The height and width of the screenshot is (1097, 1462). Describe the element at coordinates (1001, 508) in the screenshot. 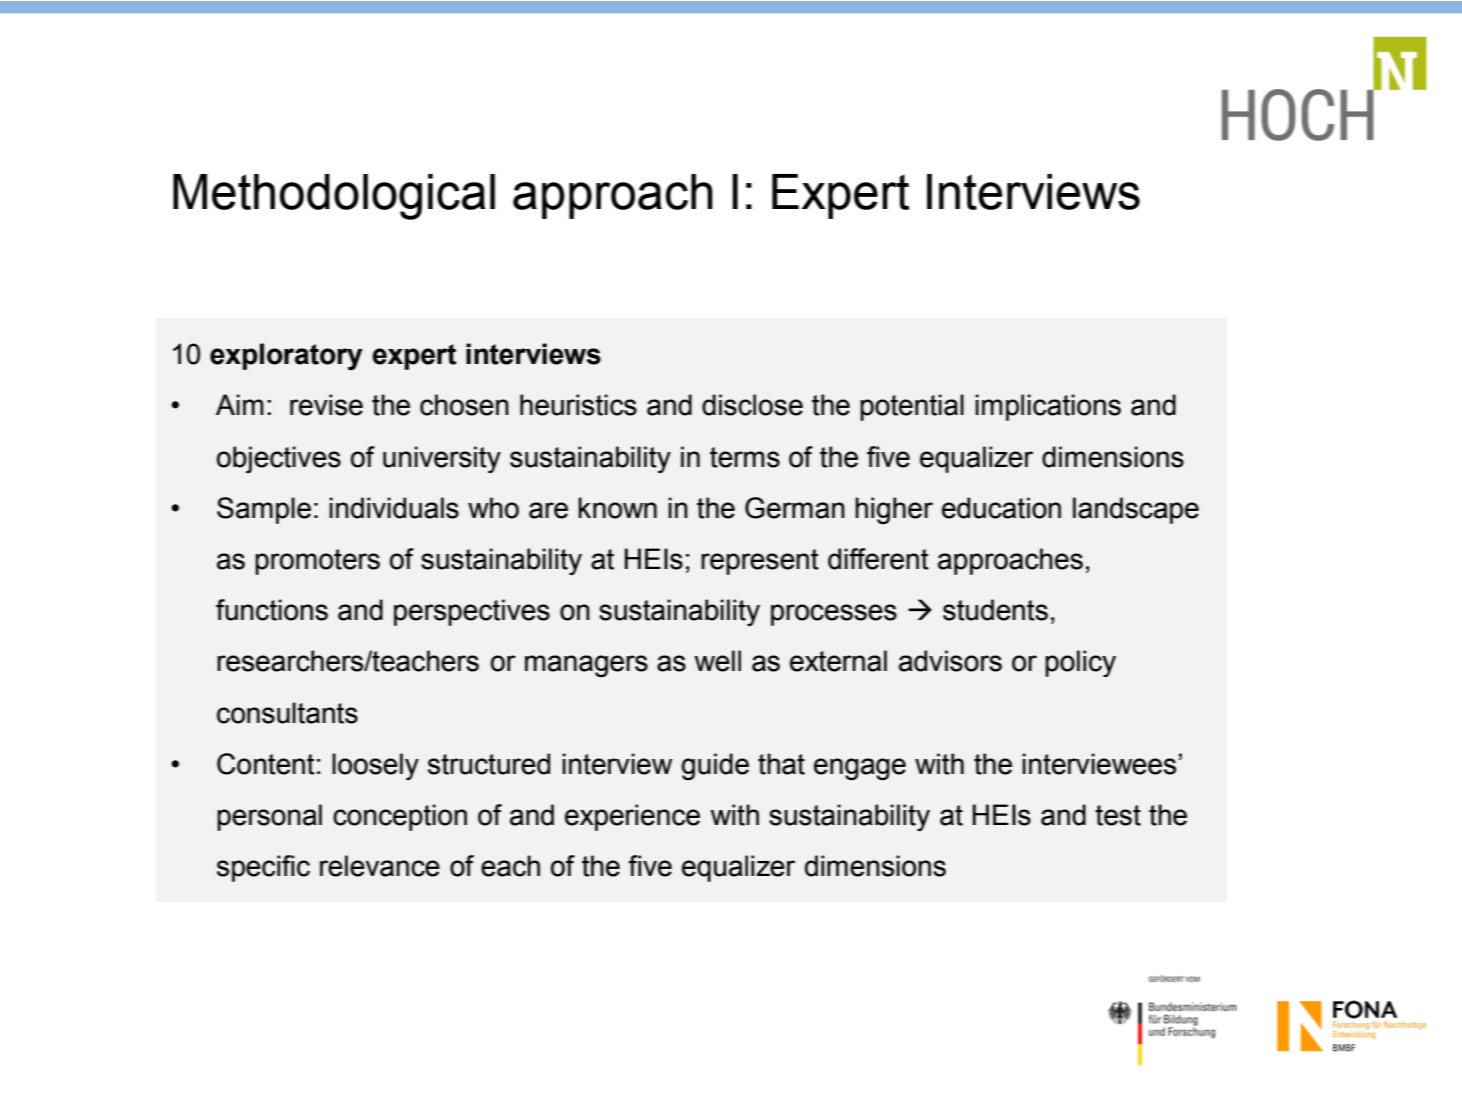

I see `education` at that location.
